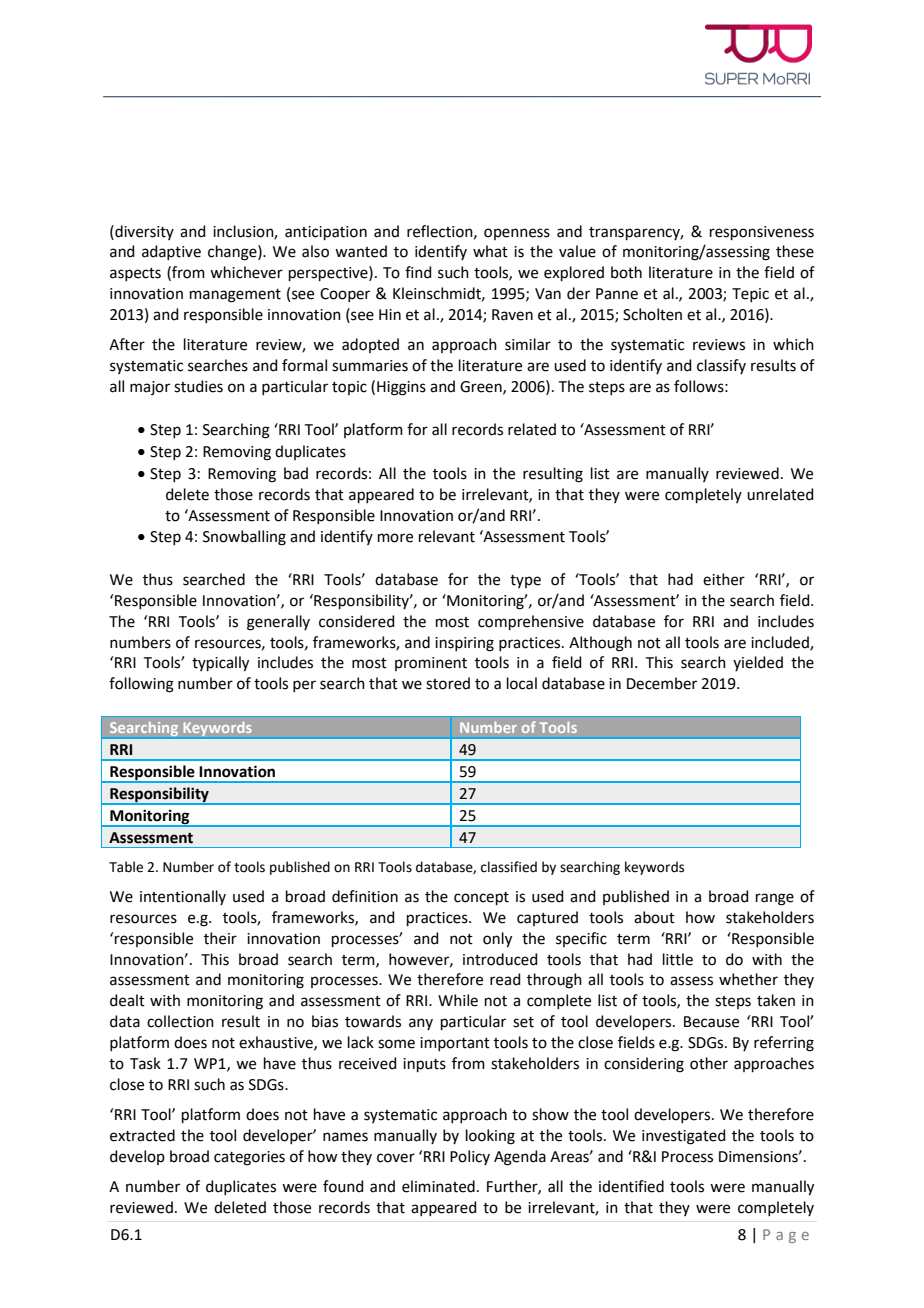 This image has width=924, height=1308. I want to click on Snowballing, so click(244, 538).
